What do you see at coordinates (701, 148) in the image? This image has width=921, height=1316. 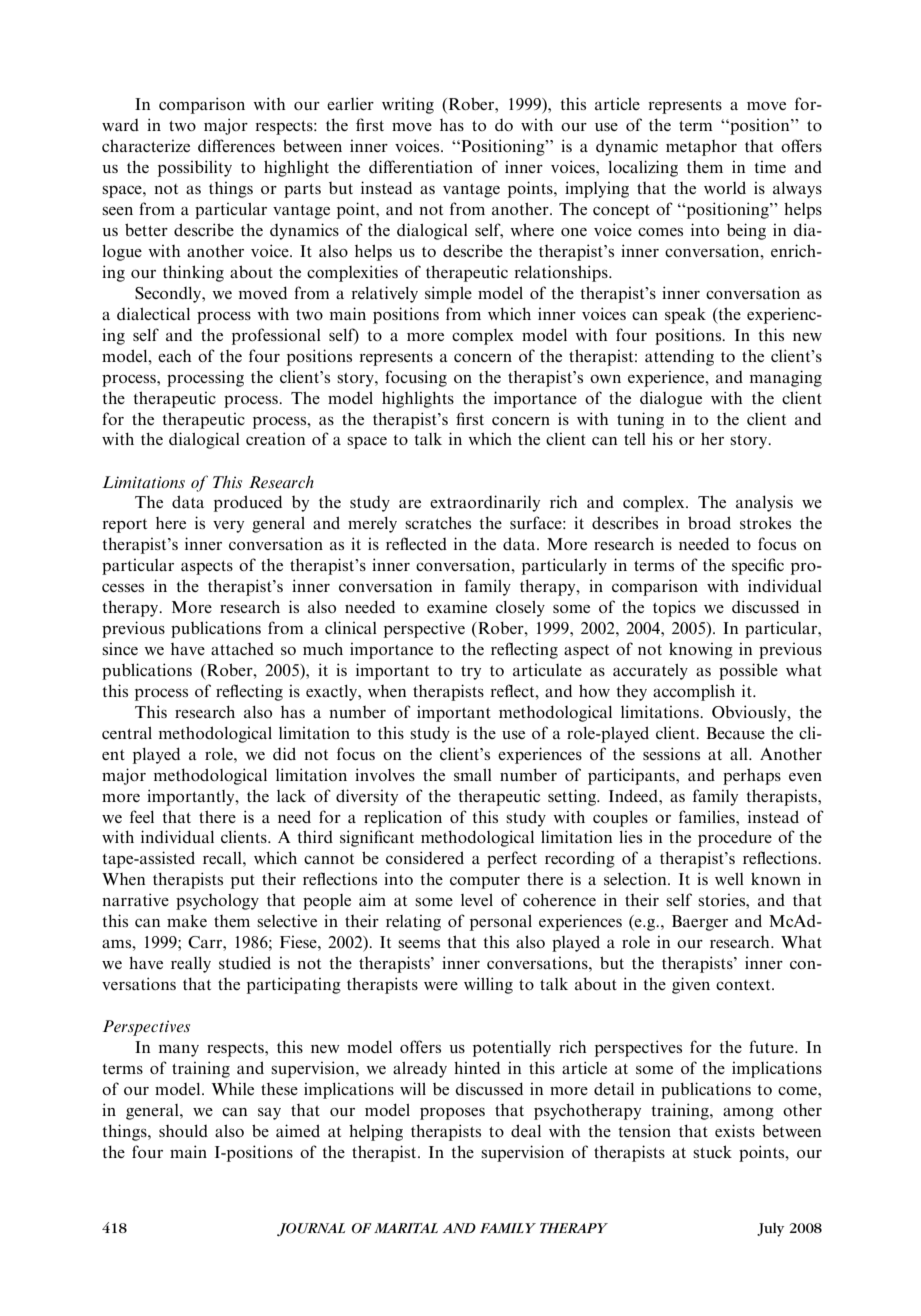 I see `metaphor` at bounding box center [701, 148].
